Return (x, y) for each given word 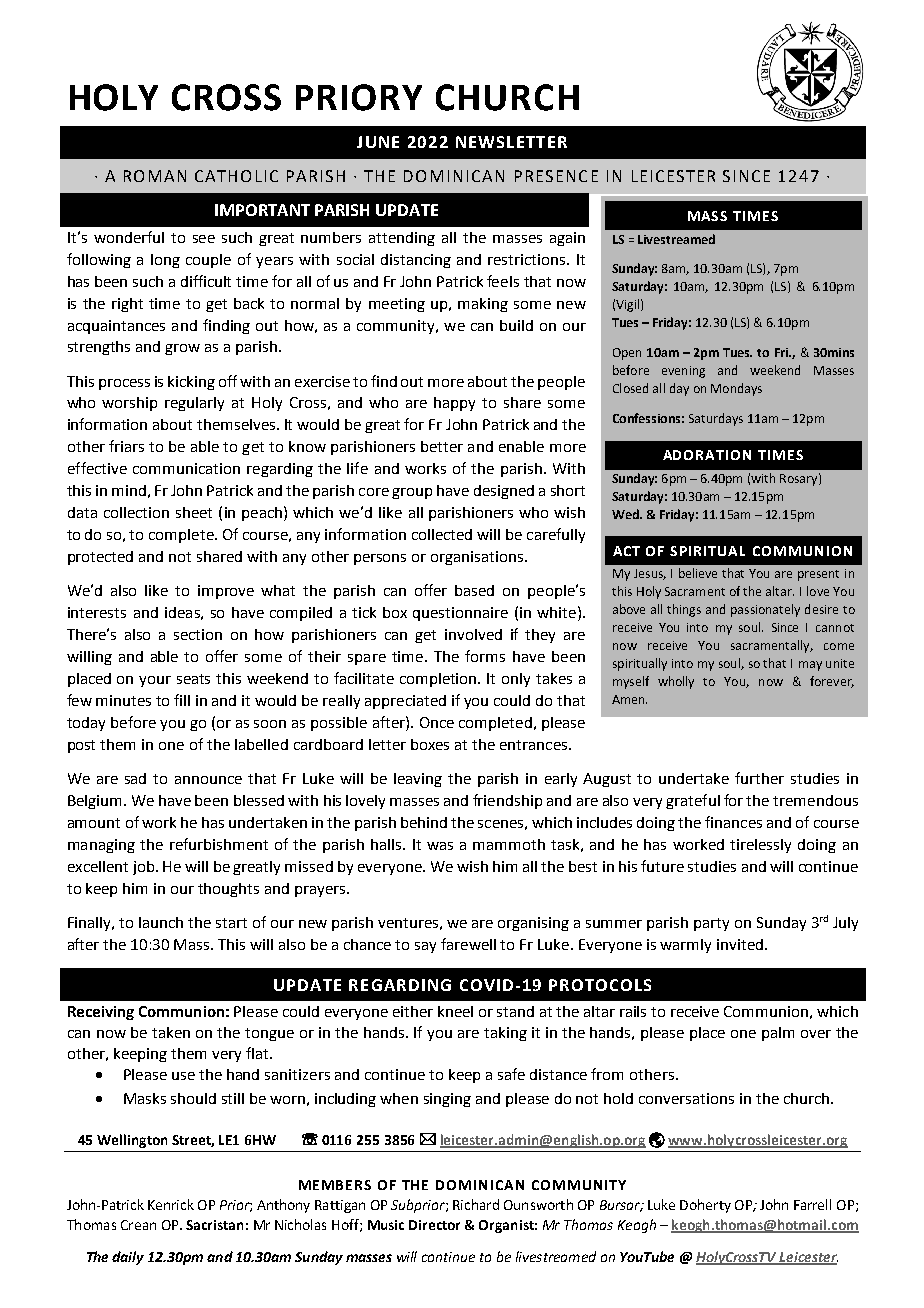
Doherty (705, 1206)
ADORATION (707, 455)
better (442, 446)
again (567, 239)
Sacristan (214, 1225)
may (810, 666)
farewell (468, 944)
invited (740, 944)
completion (439, 680)
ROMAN (155, 176)
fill (182, 700)
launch (161, 922)
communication (186, 468)
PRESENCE (556, 176)
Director (434, 1225)
